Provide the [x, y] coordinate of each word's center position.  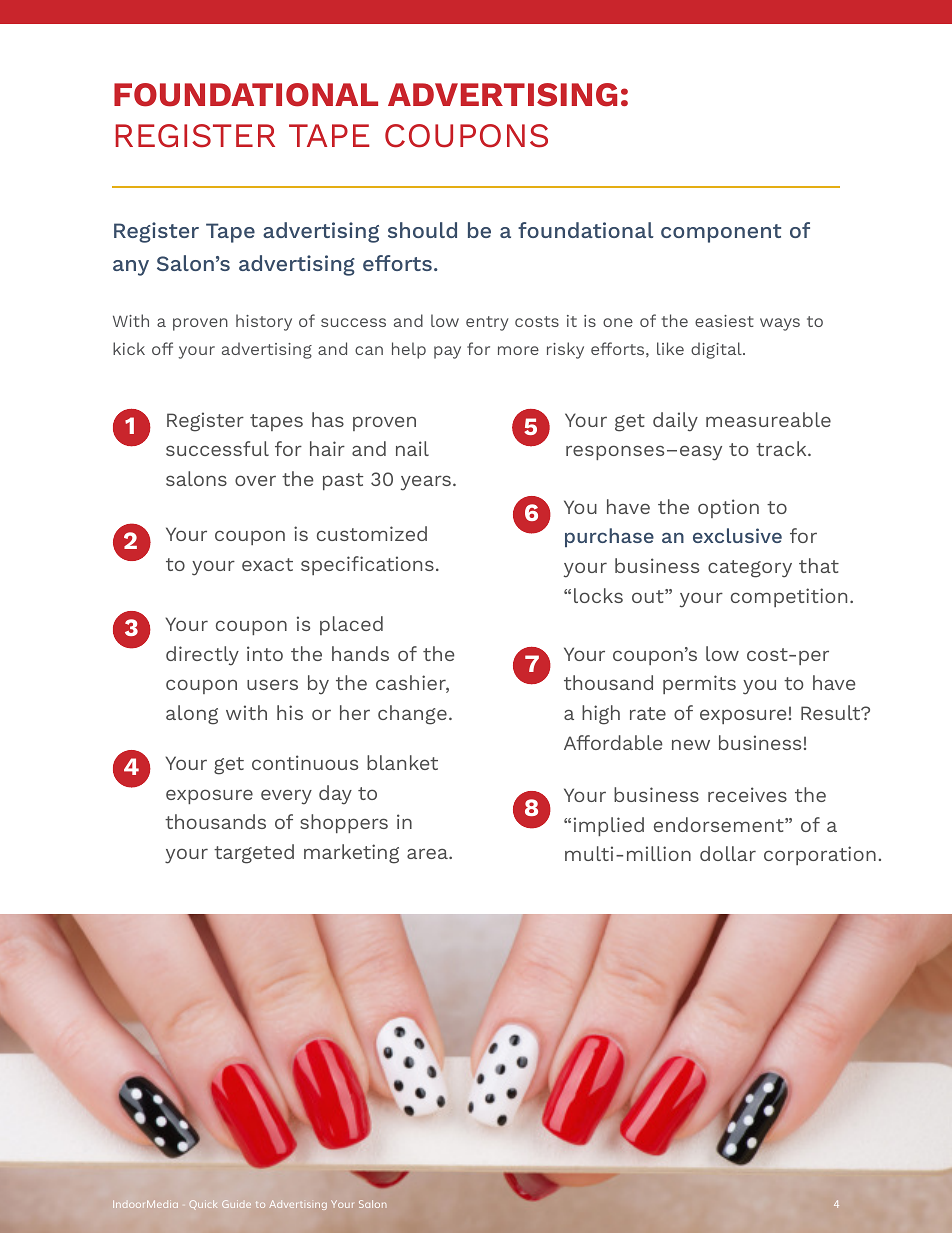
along [192, 715]
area [428, 853]
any [131, 268]
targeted [254, 854]
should [422, 230]
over [255, 480]
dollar [728, 853]
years [426, 483]
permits [699, 684]
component [721, 233]
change [412, 715]
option [728, 508]
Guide [236, 1204]
